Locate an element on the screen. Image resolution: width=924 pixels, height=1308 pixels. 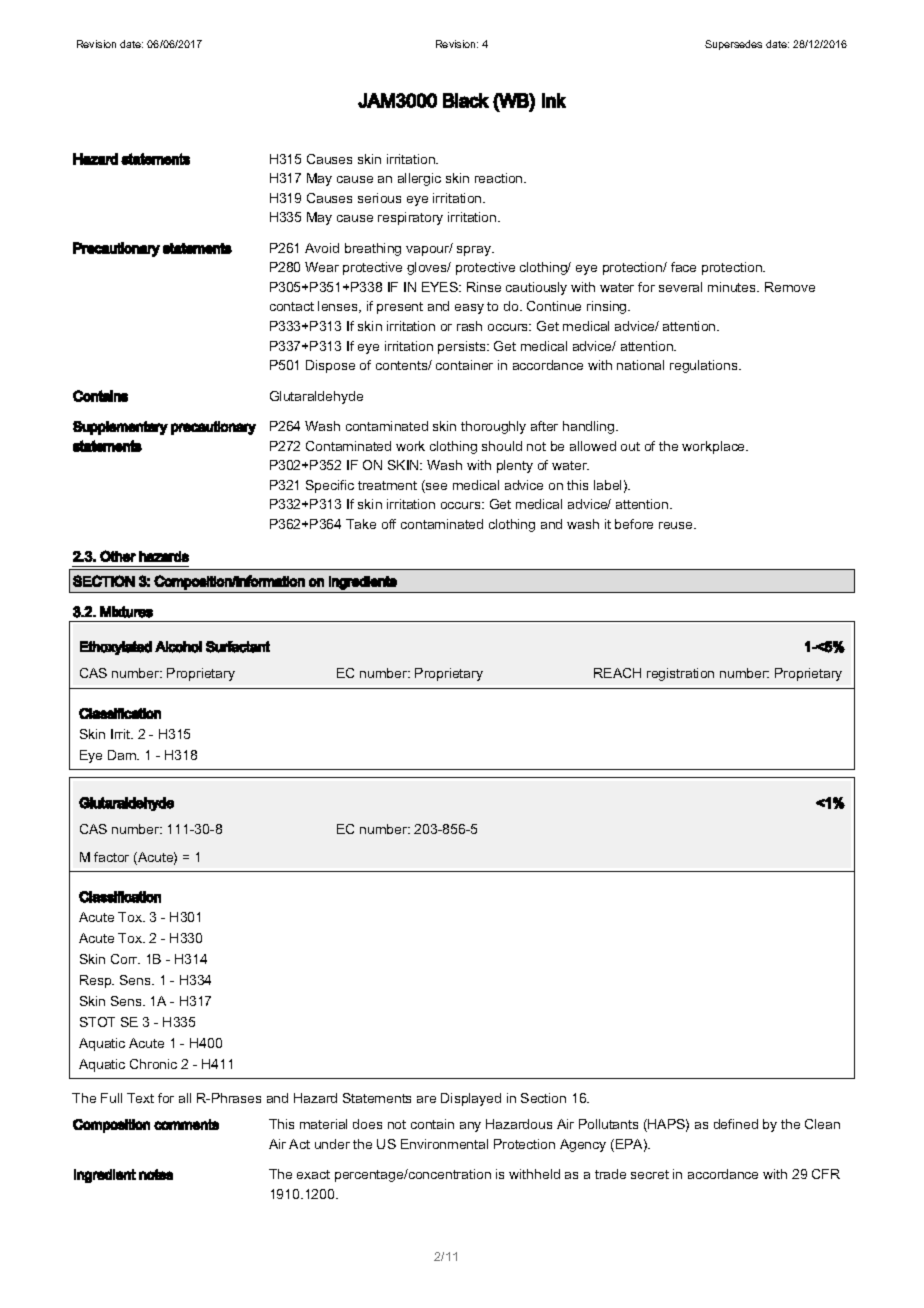
Supersedes is located at coordinates (733, 45).
